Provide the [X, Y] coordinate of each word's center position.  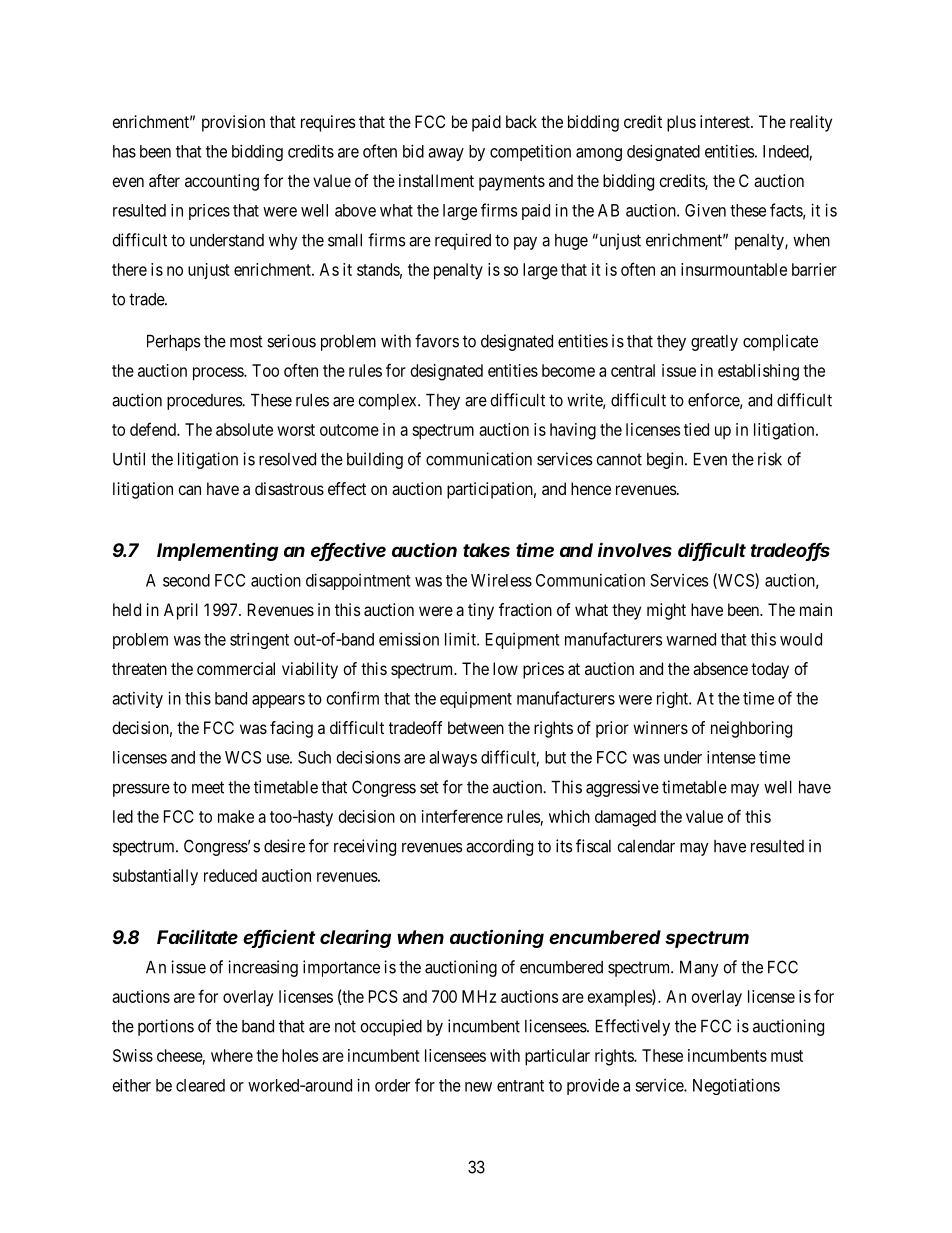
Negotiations [736, 1086]
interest [726, 121]
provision [233, 123]
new [478, 1087]
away [446, 154]
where [232, 1055]
